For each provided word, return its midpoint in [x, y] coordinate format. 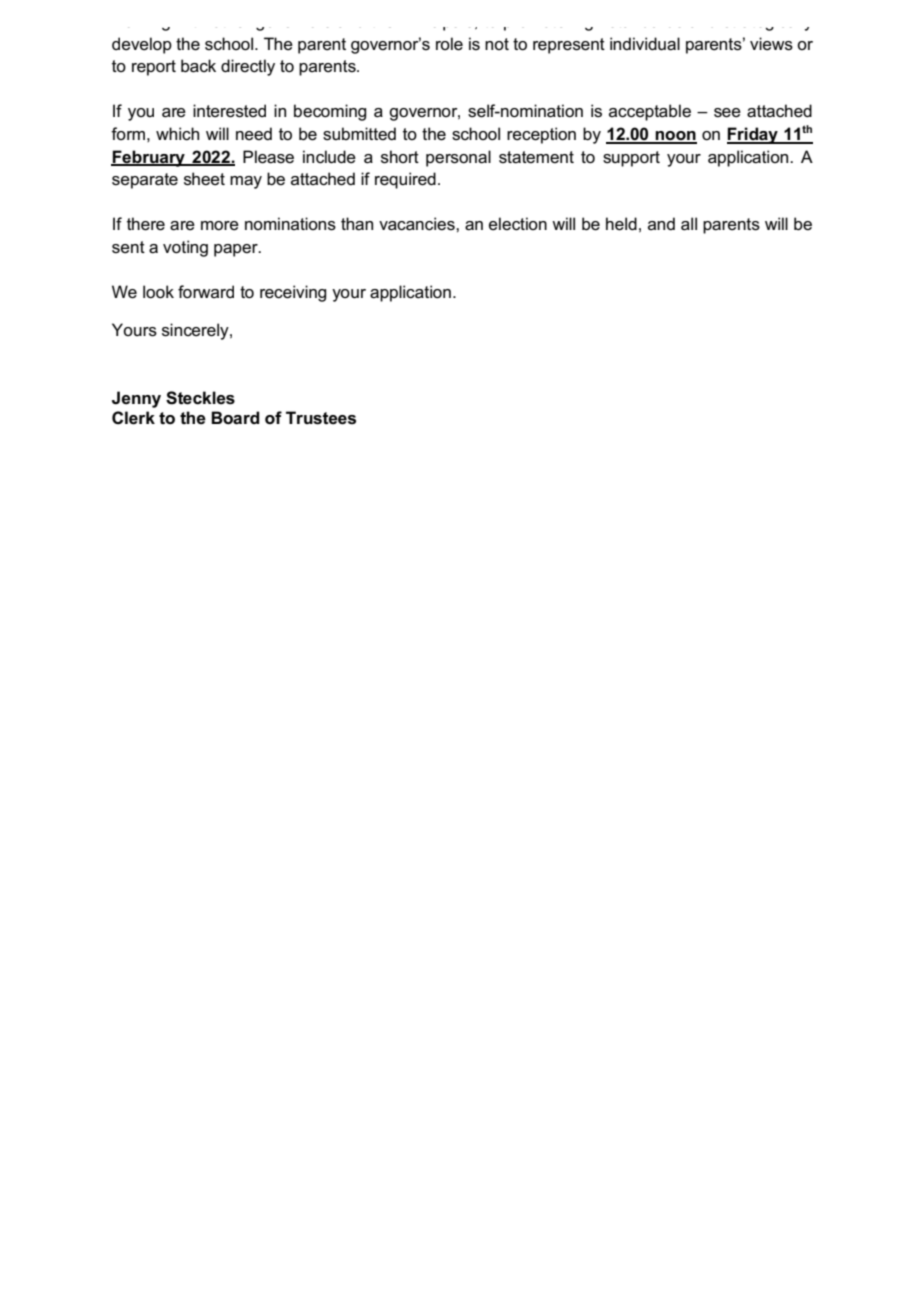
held [621, 224]
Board [235, 418]
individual [645, 44]
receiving [293, 293]
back [198, 66]
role [449, 44]
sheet [204, 179]
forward [206, 291]
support [631, 159]
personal [458, 158]
